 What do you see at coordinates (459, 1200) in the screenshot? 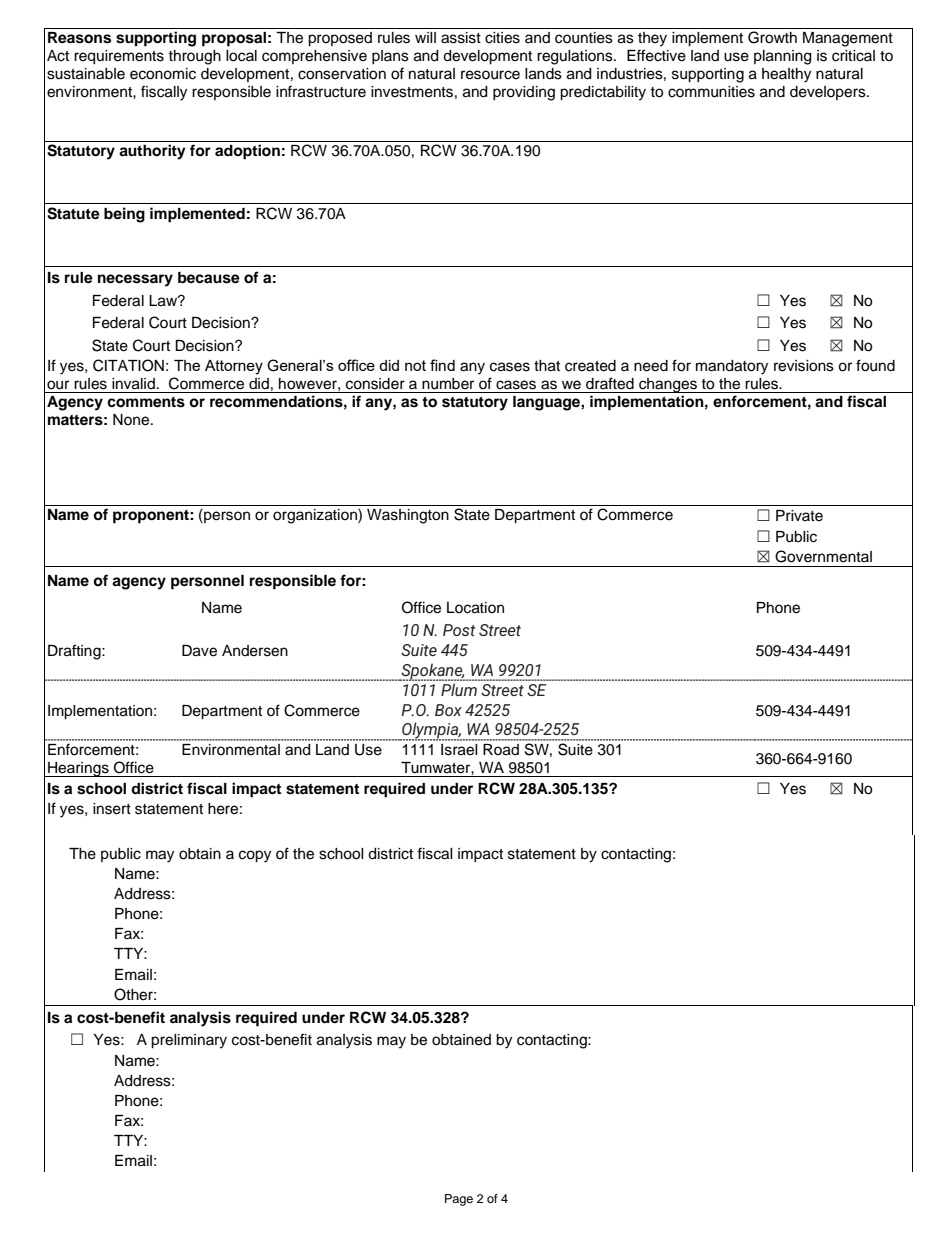
I see `Page` at bounding box center [459, 1200].
